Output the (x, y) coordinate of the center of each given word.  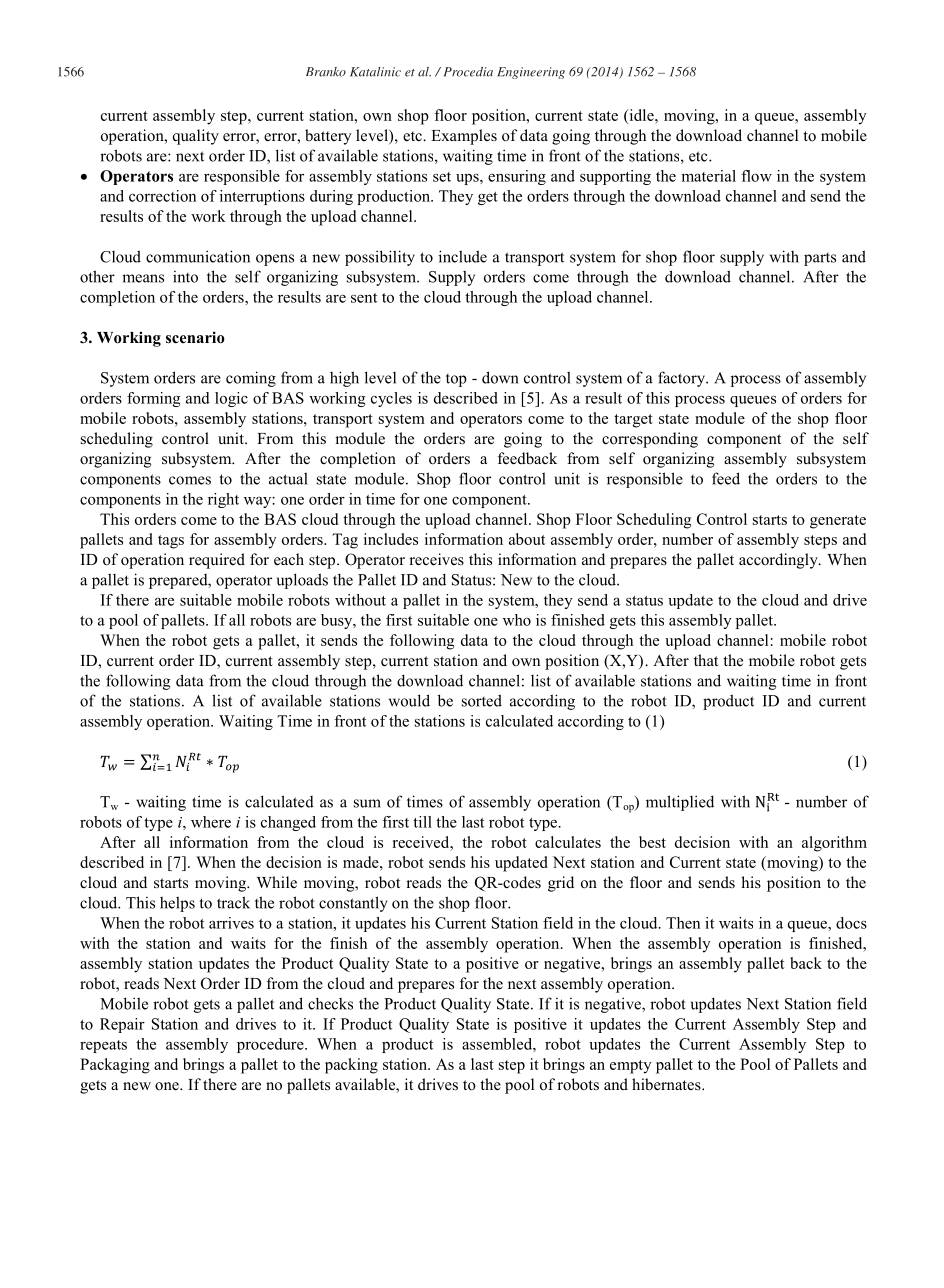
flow (756, 176)
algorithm (834, 844)
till (422, 822)
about (527, 539)
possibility (380, 258)
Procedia (468, 72)
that (706, 660)
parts (820, 259)
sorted (482, 700)
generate (838, 522)
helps (177, 904)
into (185, 277)
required (217, 561)
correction (162, 196)
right (223, 500)
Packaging (115, 1066)
